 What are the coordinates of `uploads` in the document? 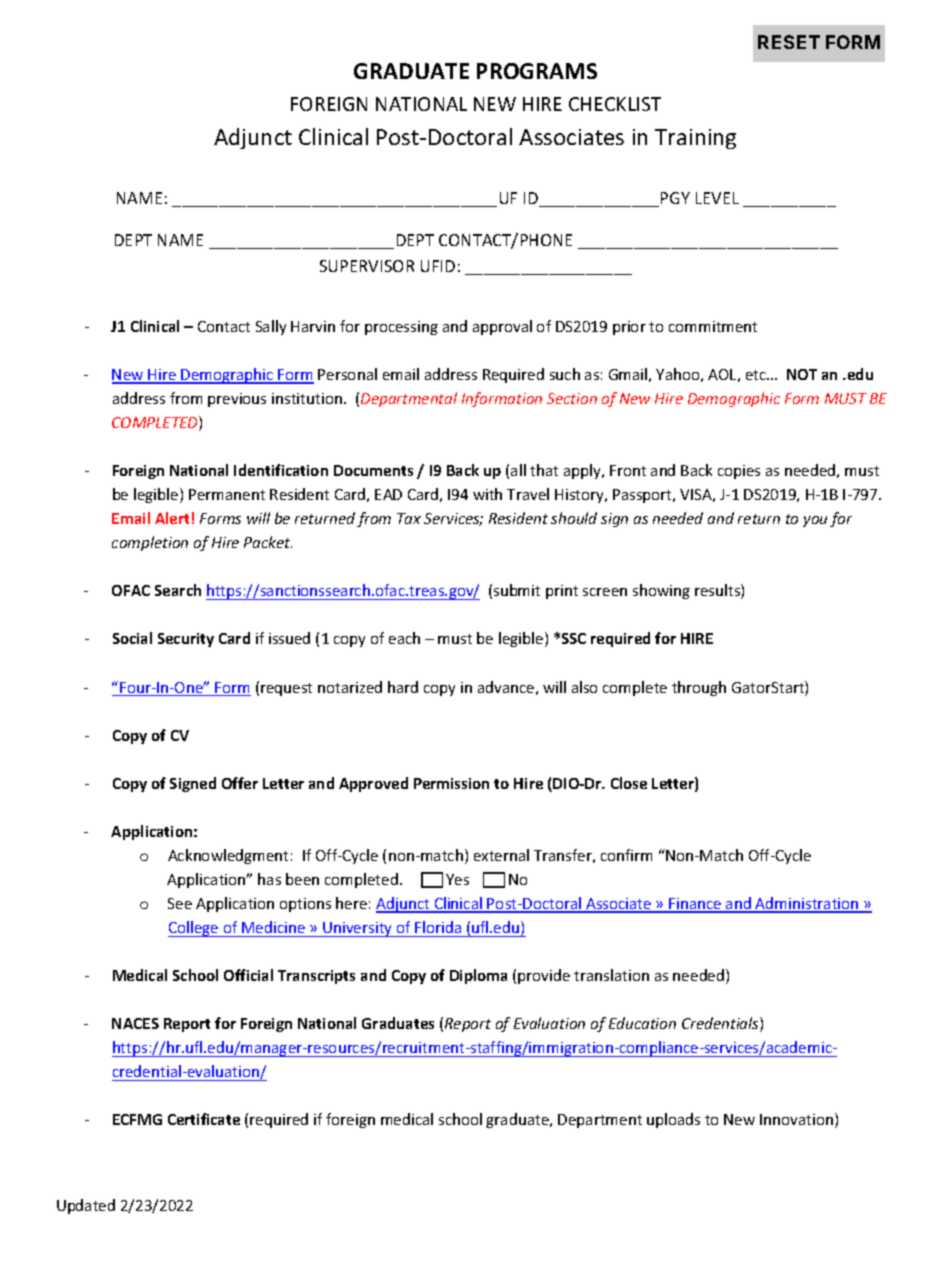 It's located at (673, 1120).
